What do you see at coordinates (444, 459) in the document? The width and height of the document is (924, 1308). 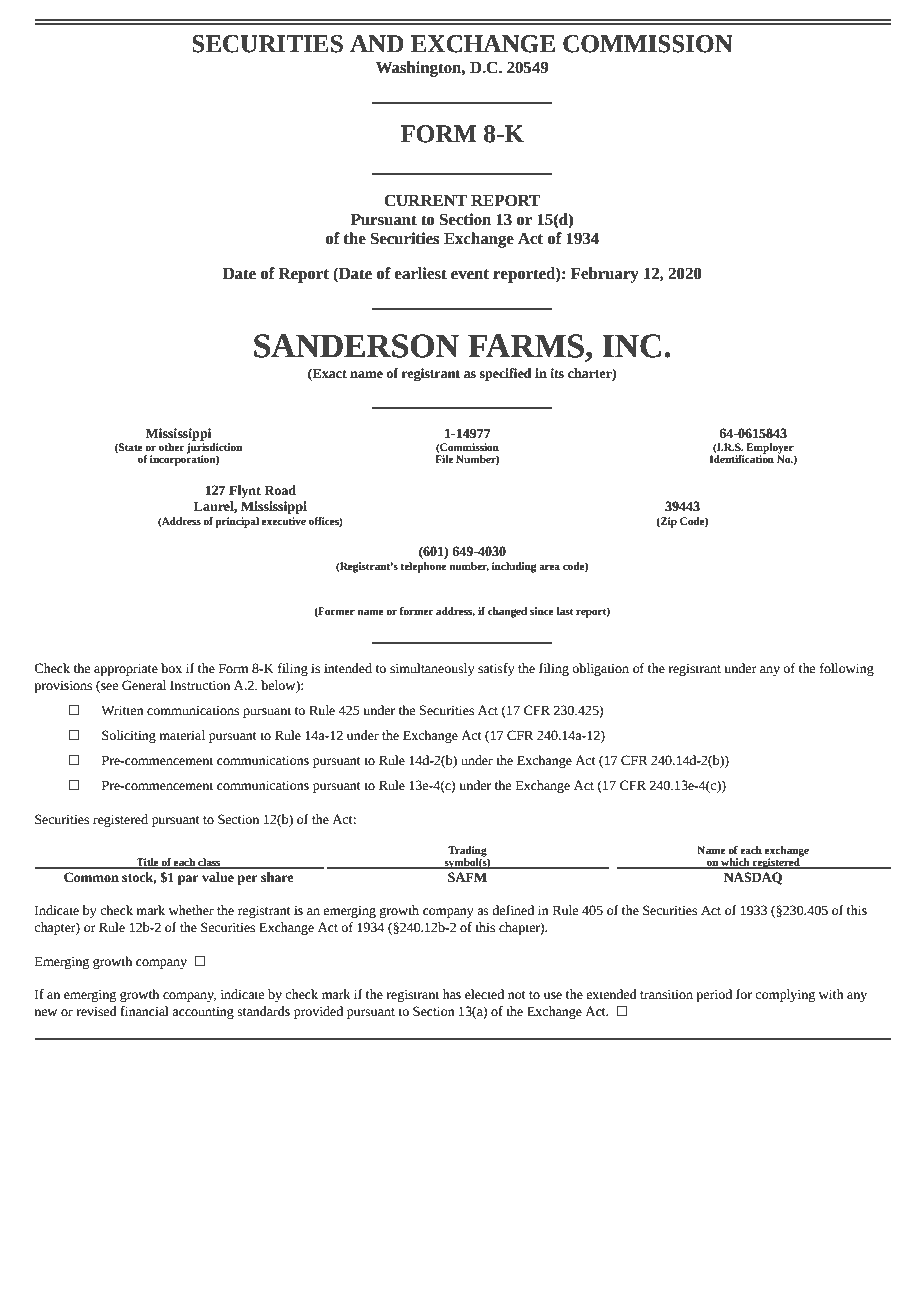 I see `File` at bounding box center [444, 459].
